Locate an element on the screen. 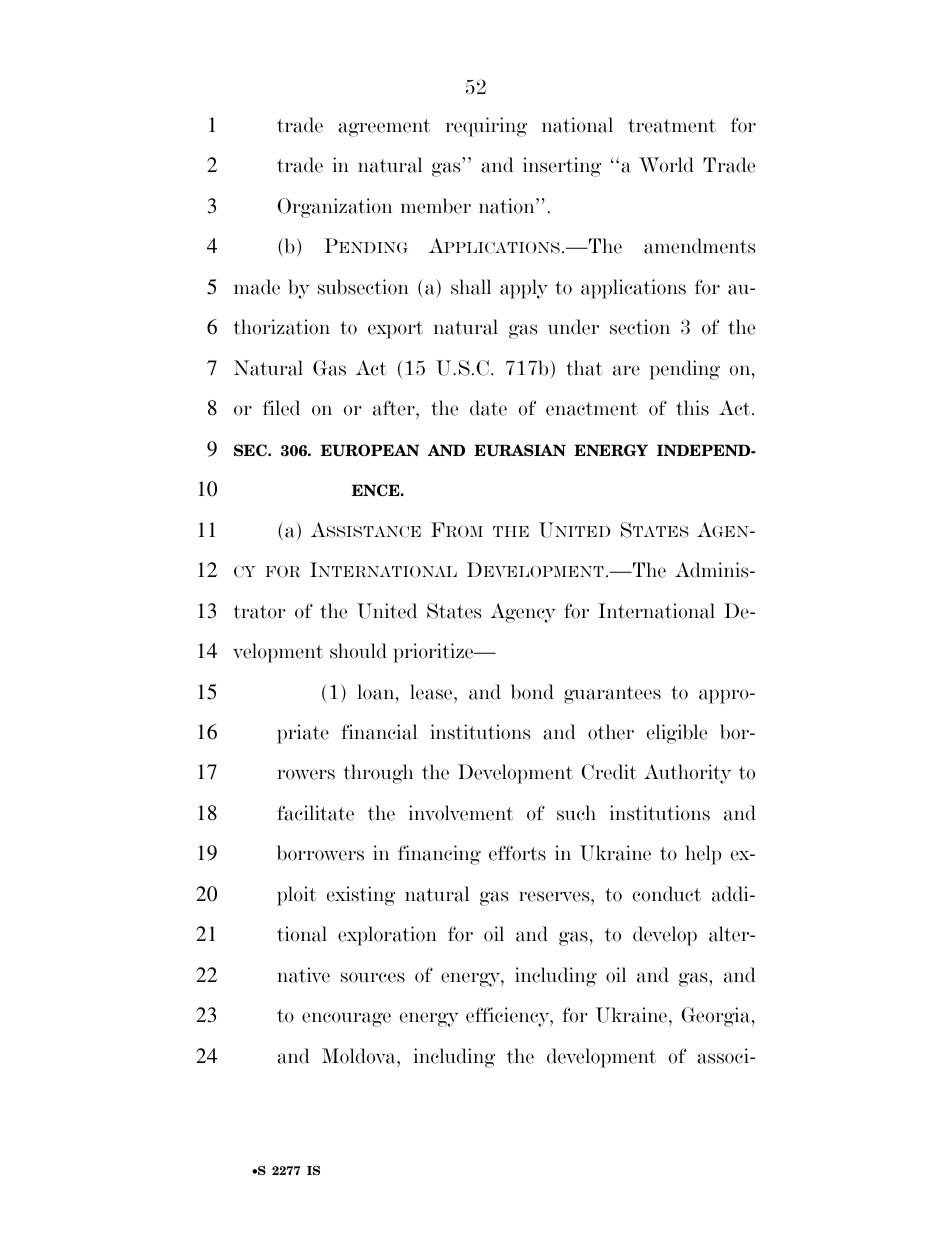 Image resolution: width=952 pixels, height=1233 pixels. requiring is located at coordinates (486, 127).
